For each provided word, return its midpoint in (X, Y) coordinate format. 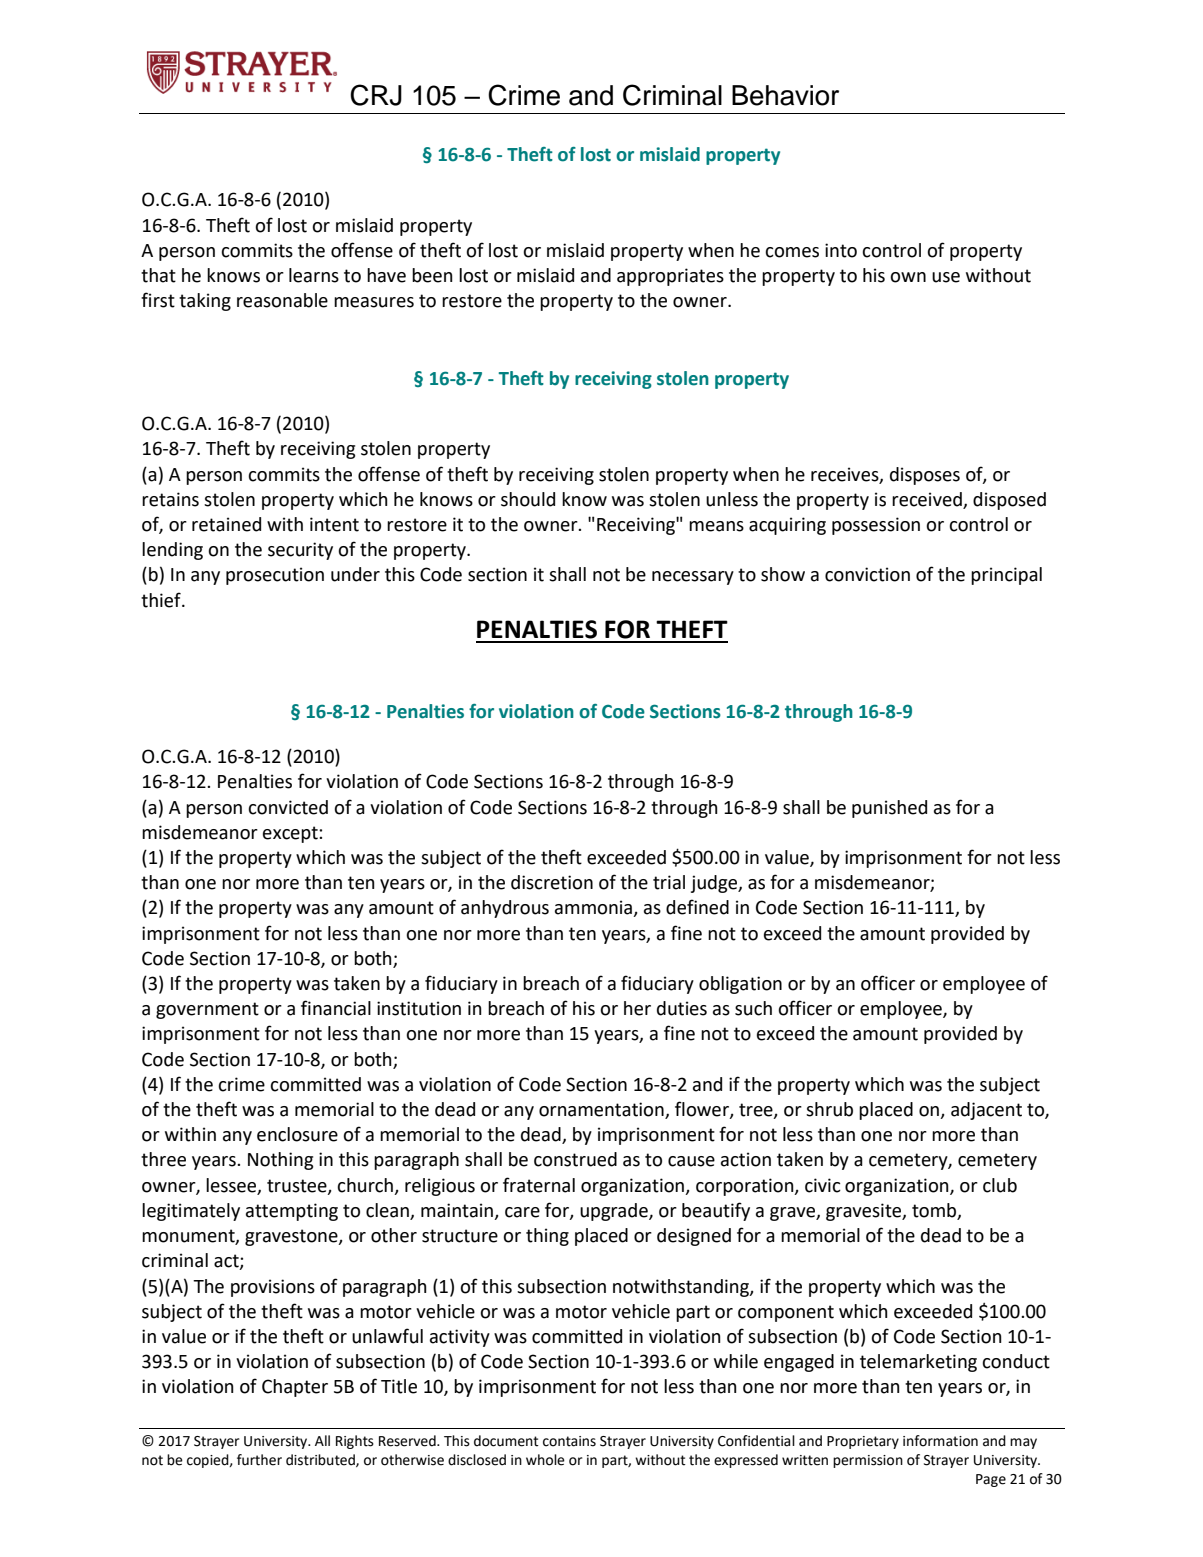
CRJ (376, 95)
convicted (288, 807)
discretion (552, 882)
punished (889, 809)
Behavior (785, 95)
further (259, 1460)
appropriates (670, 277)
